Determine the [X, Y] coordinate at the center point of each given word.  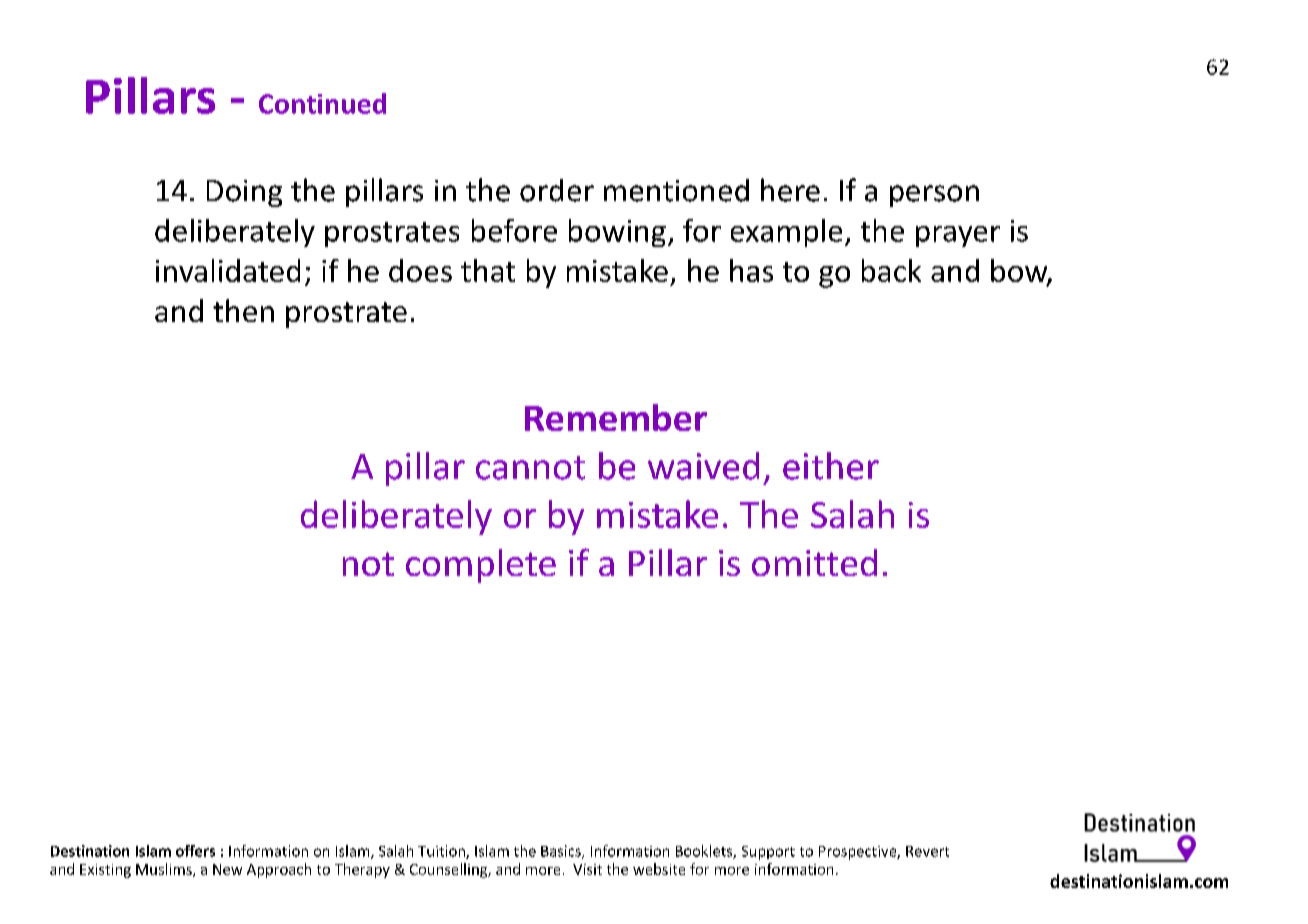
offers [195, 851]
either [831, 466]
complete [481, 566]
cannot [530, 468]
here [790, 190]
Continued [322, 103]
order [557, 190]
